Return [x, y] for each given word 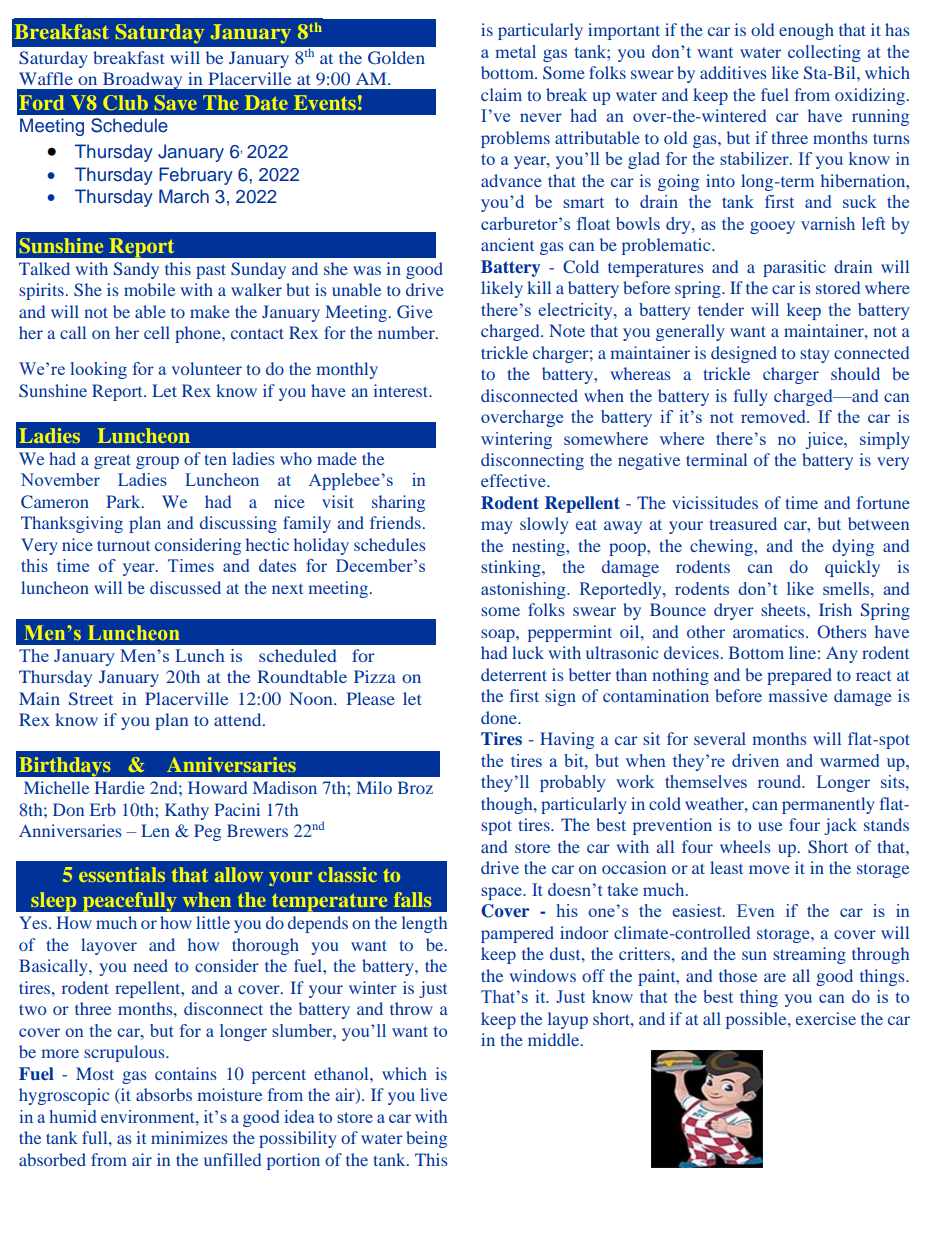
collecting [824, 53]
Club [125, 102]
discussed [185, 587]
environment [149, 1116]
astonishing [524, 590]
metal [515, 51]
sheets [784, 609]
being [426, 1139]
